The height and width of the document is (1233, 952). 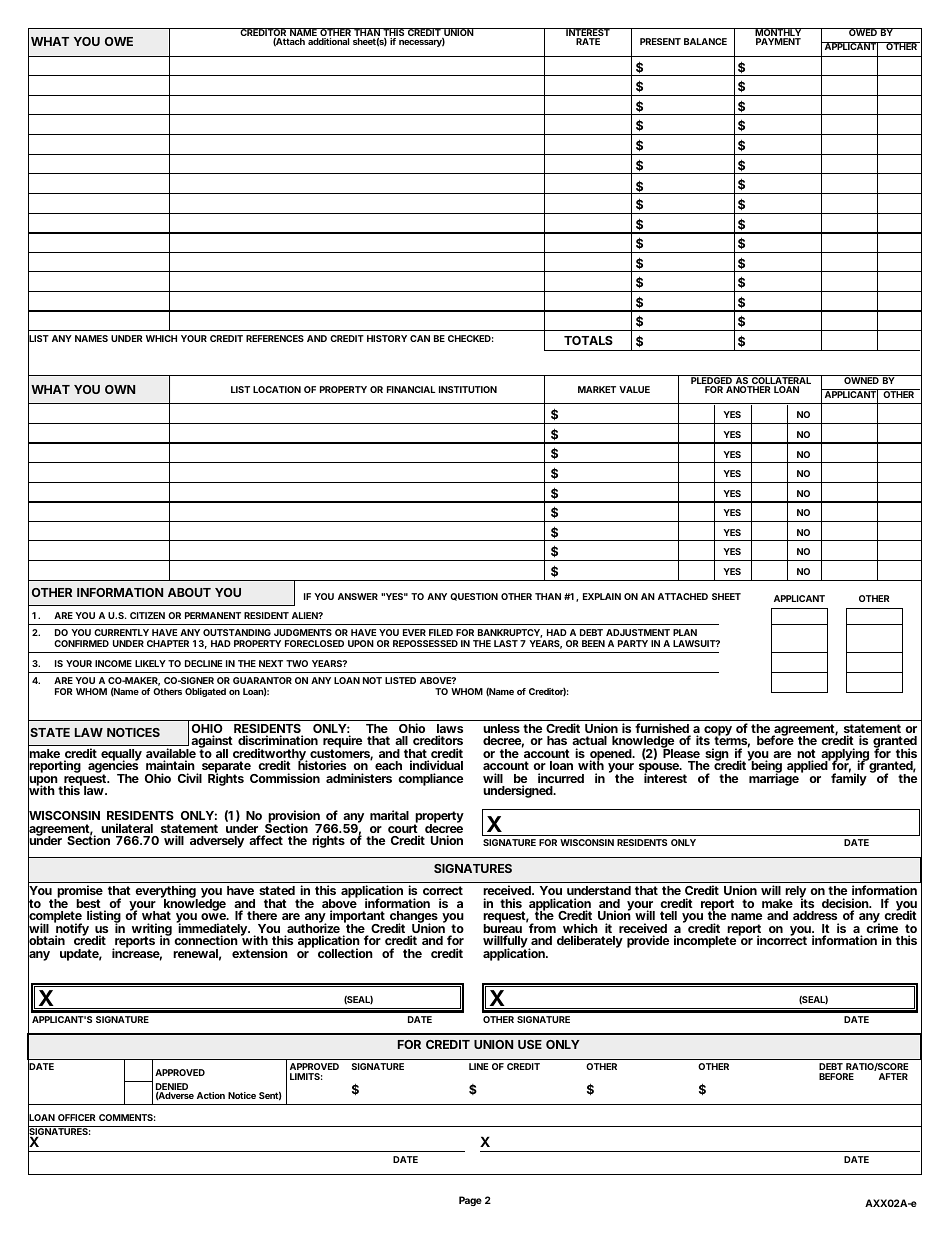 I want to click on Civil, so click(x=190, y=778).
